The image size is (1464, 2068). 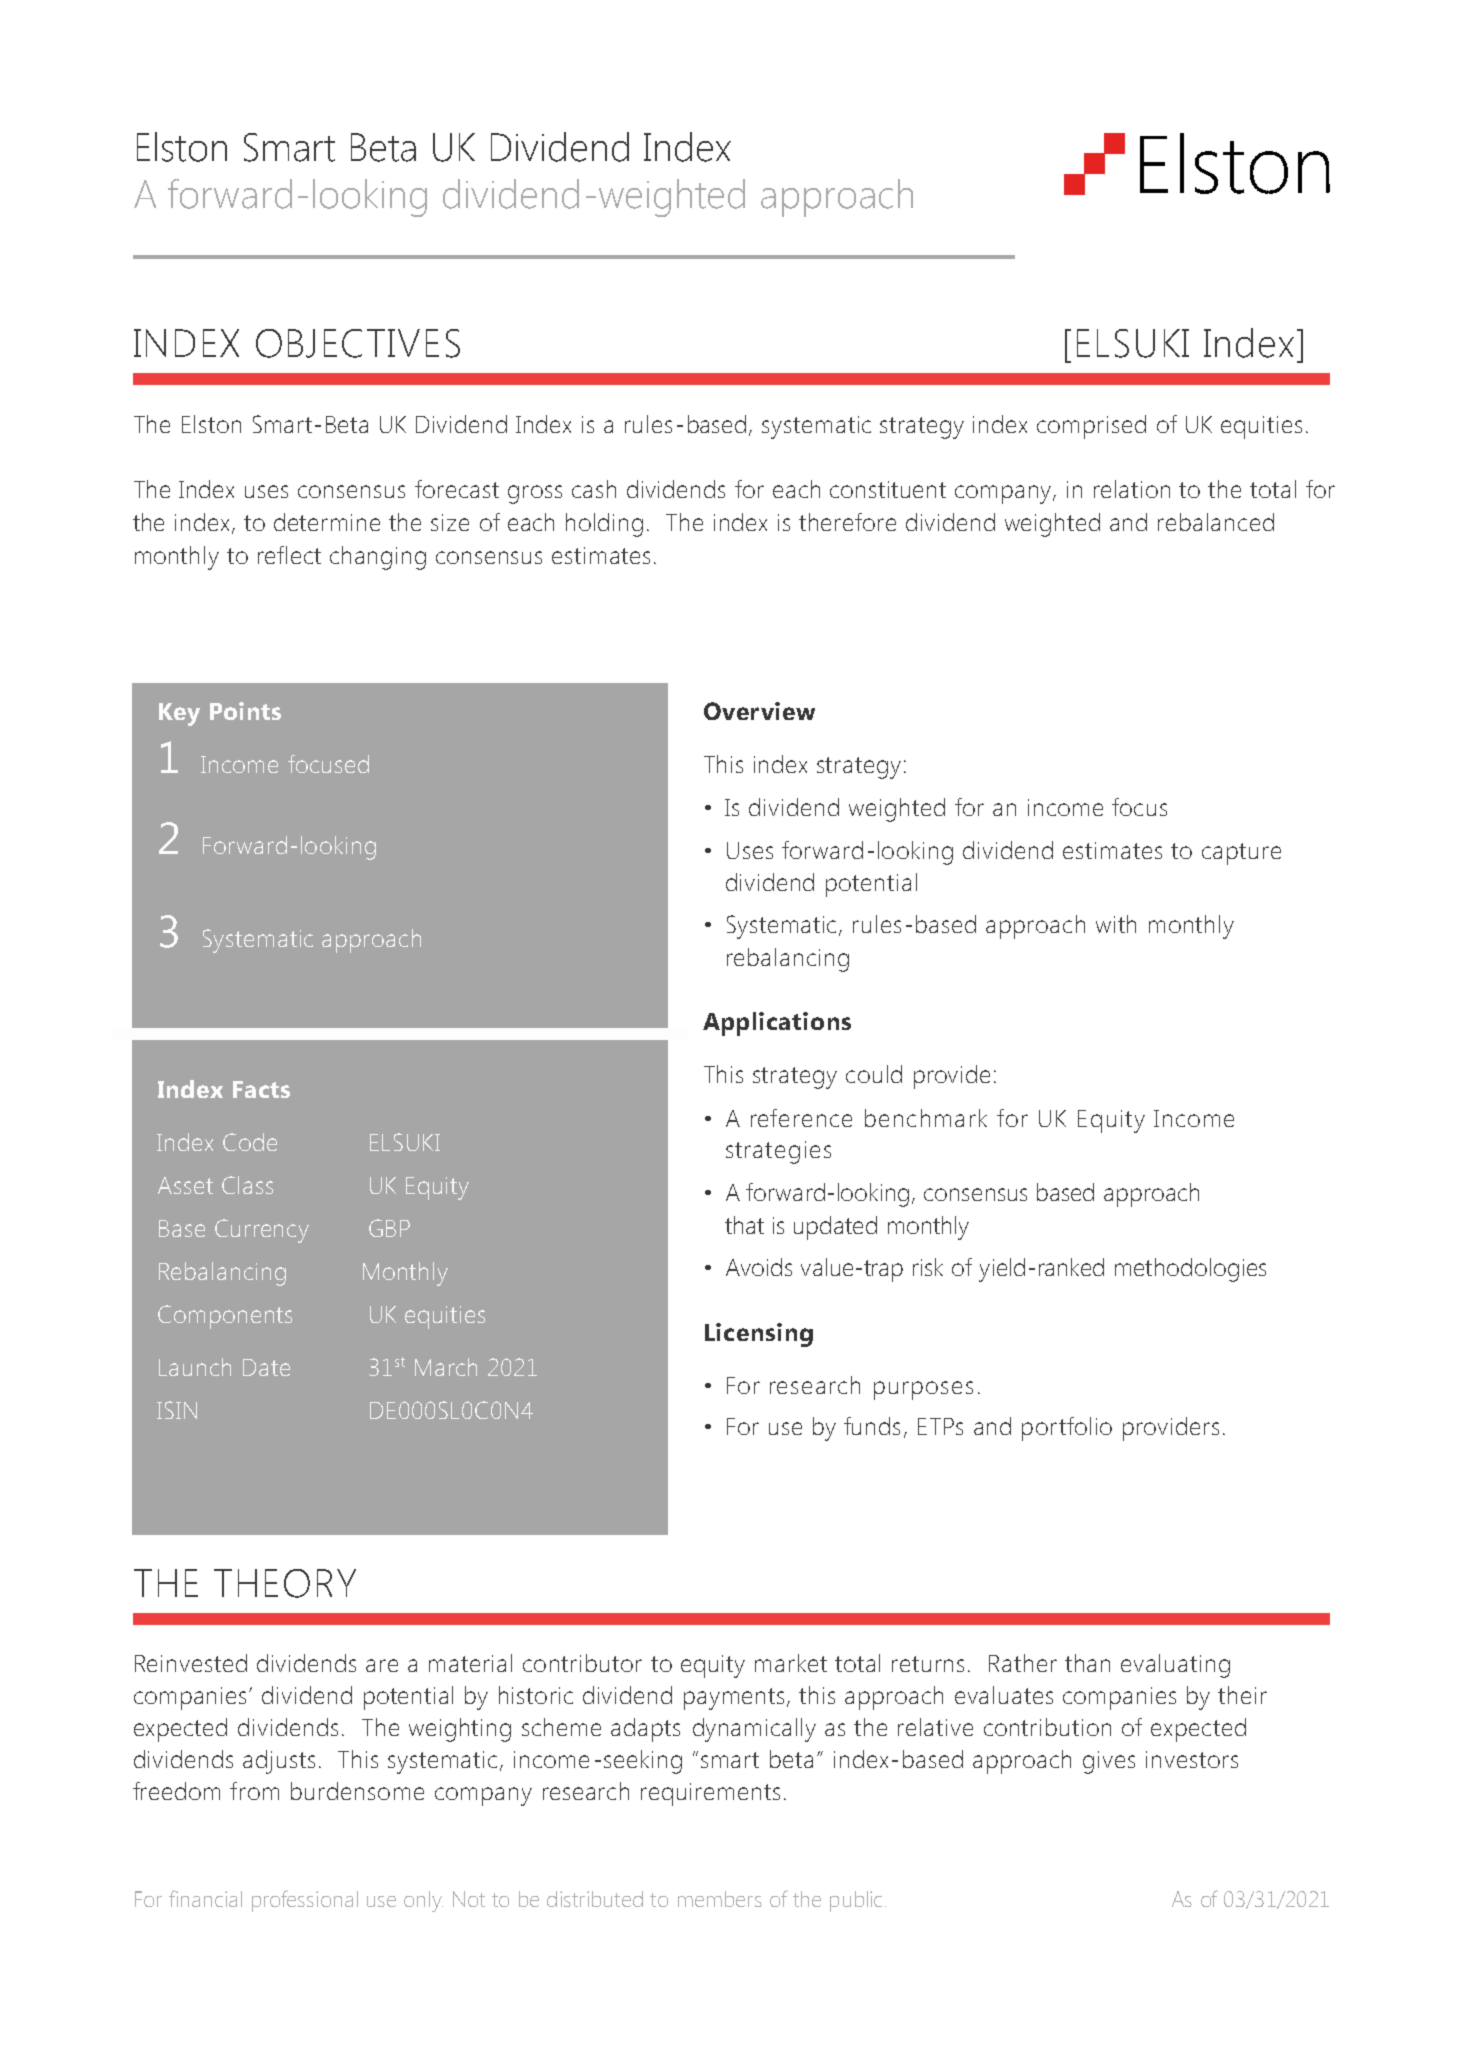 I want to click on comprised, so click(x=1091, y=427).
